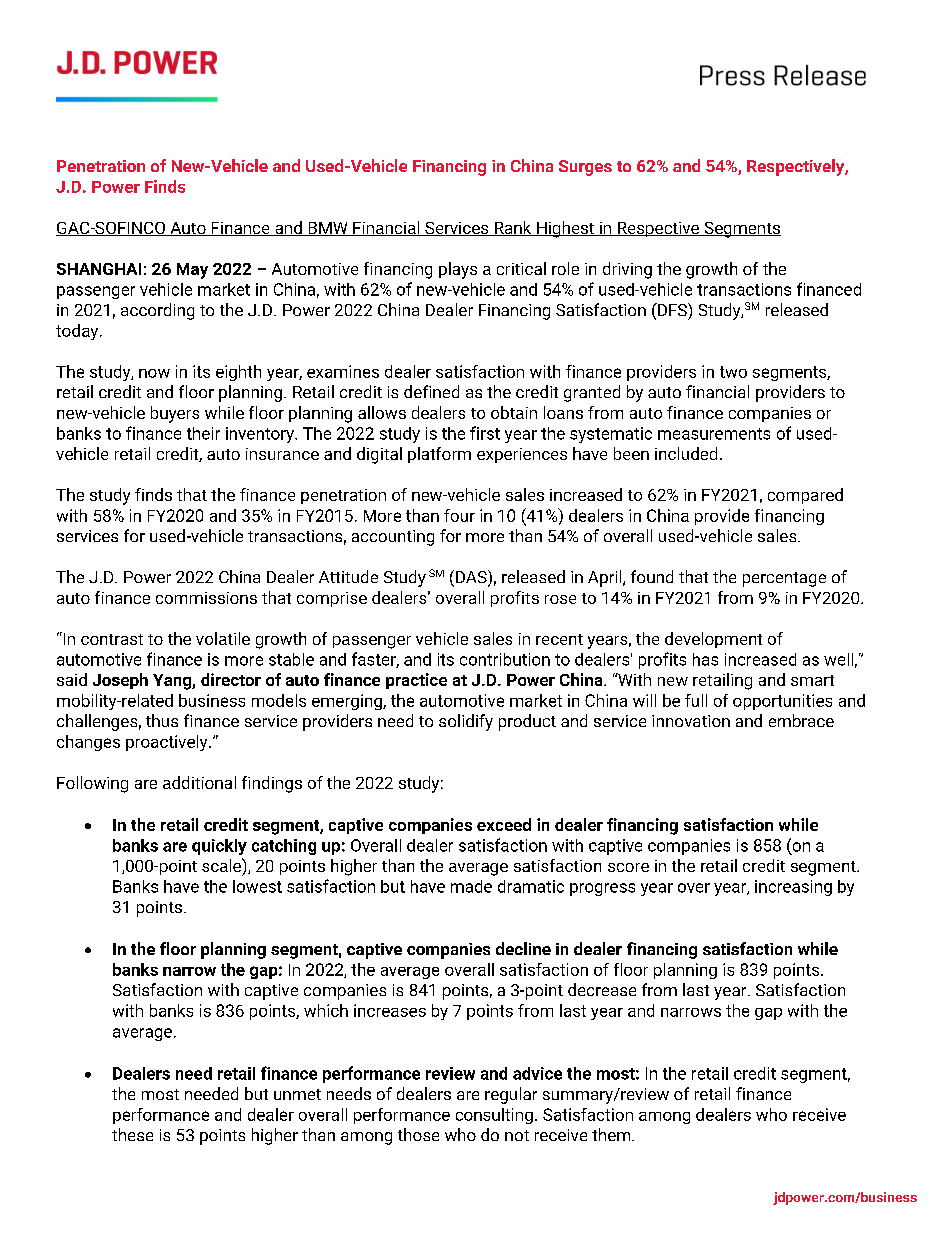 This screenshot has width=952, height=1233. Describe the element at coordinates (416, 681) in the screenshot. I see `practice` at that location.
